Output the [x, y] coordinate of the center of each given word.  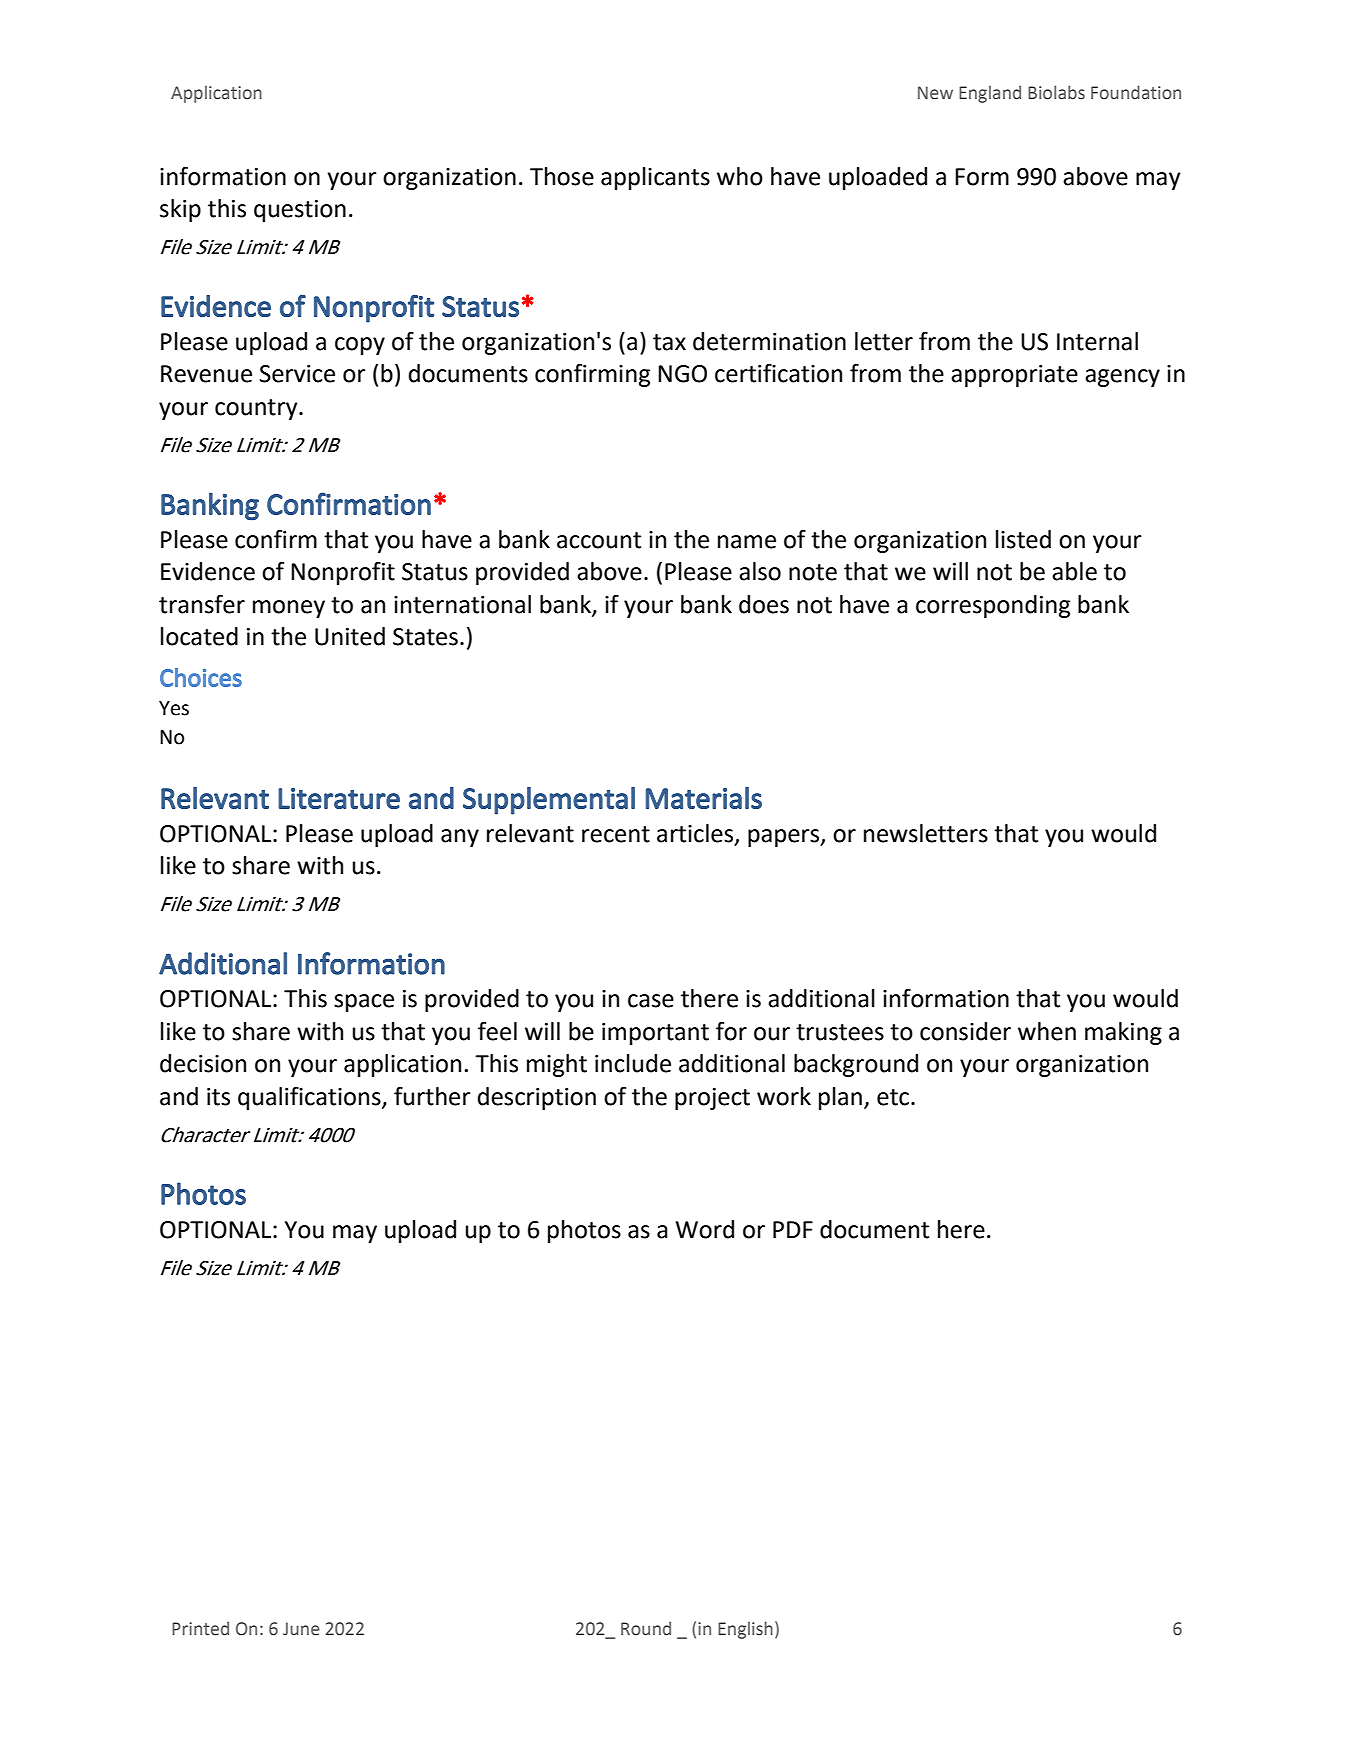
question [300, 211]
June [301, 1629]
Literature [339, 798]
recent [616, 834]
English [745, 1630]
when [1047, 1031]
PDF [793, 1229]
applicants [655, 178]
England [990, 94]
